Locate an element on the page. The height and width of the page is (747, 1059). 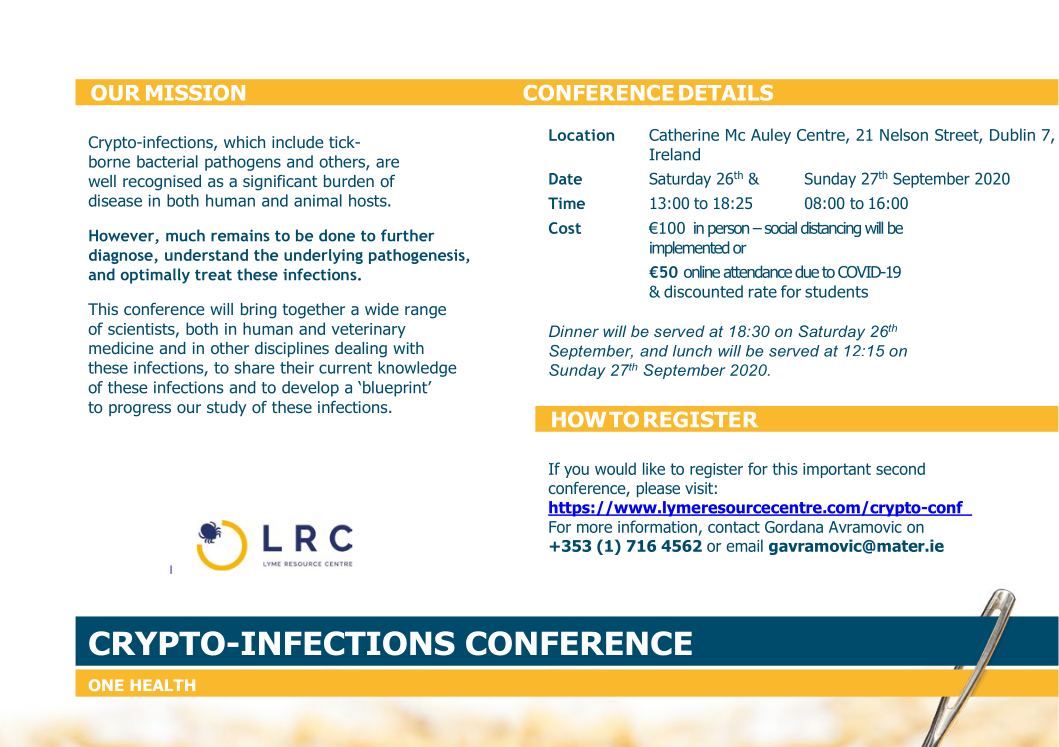
you is located at coordinates (576, 472).
